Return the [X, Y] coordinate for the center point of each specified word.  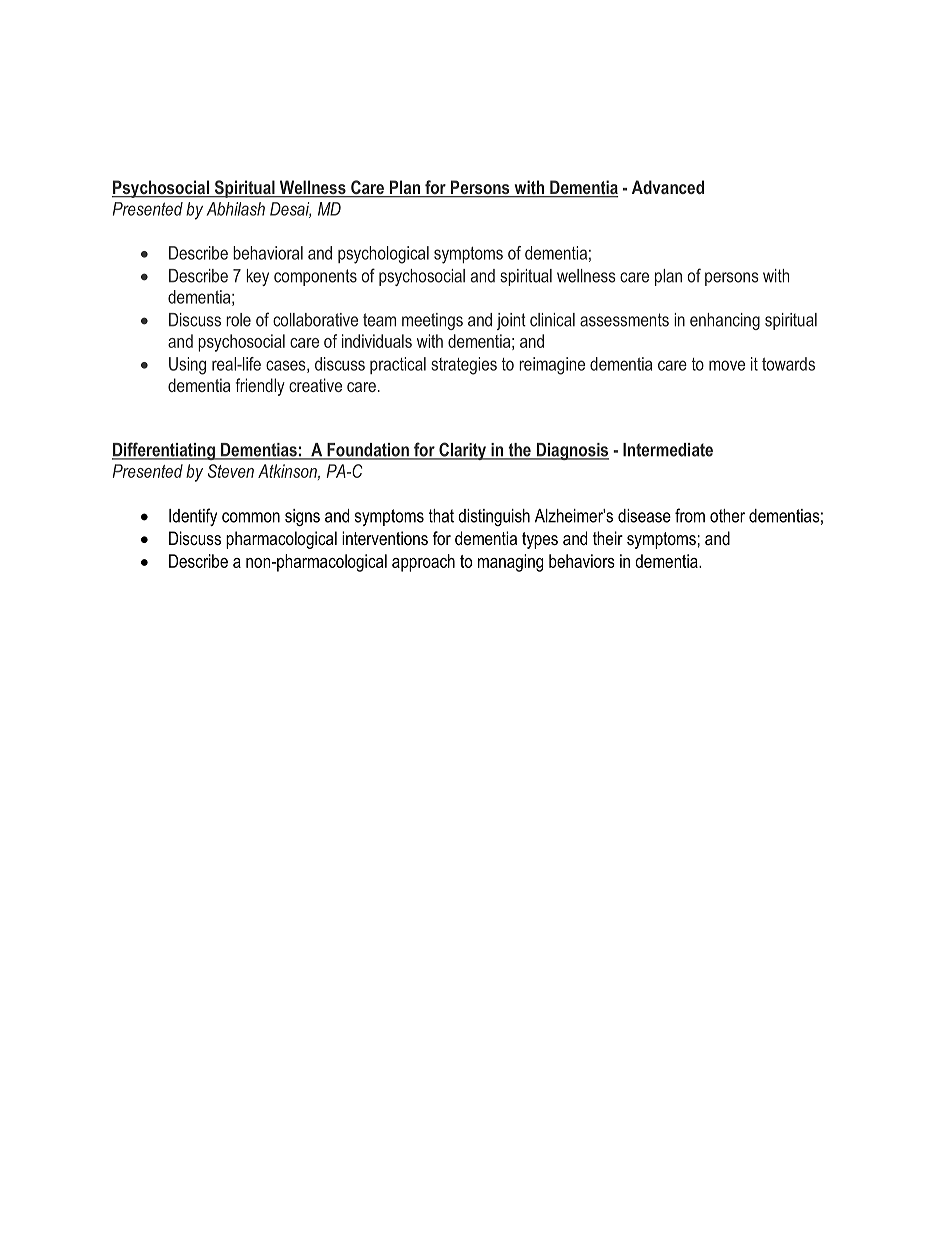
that [441, 516]
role [238, 320]
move [727, 365]
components [315, 277]
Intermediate [668, 450]
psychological [383, 255]
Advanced [668, 187]
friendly [260, 387]
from [690, 515]
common [251, 517]
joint [511, 321]
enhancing [725, 321]
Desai [290, 210]
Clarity [463, 451]
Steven [231, 471]
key [258, 277]
